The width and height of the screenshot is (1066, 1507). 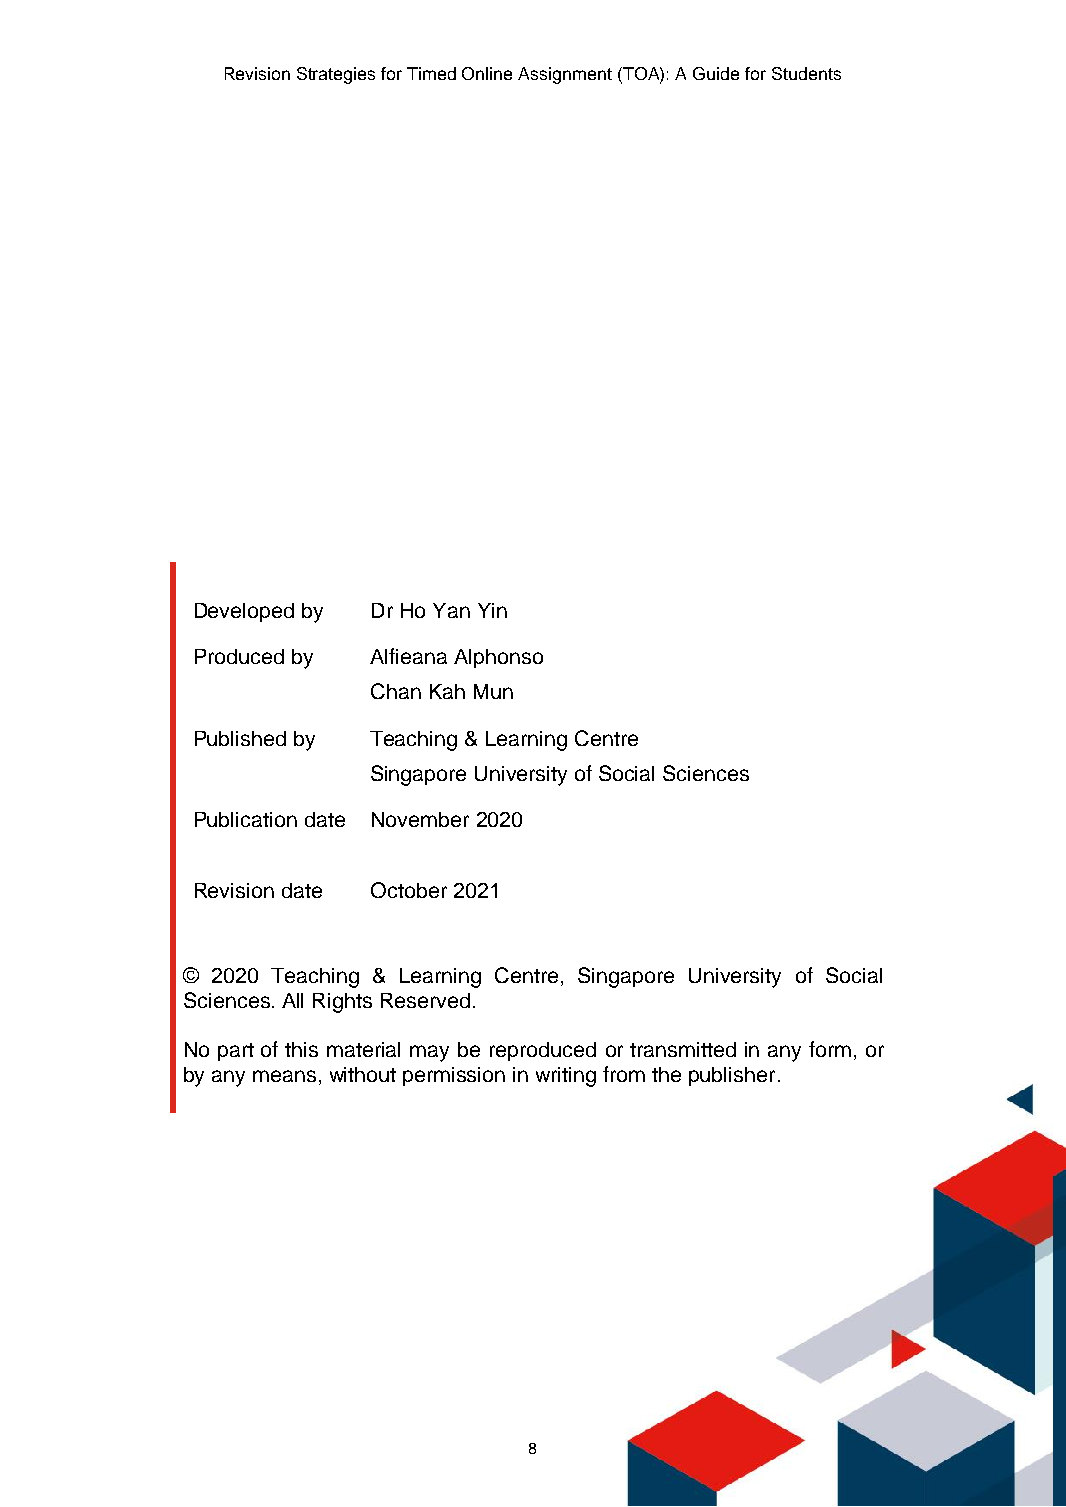 I want to click on Alphonso, so click(x=498, y=658).
